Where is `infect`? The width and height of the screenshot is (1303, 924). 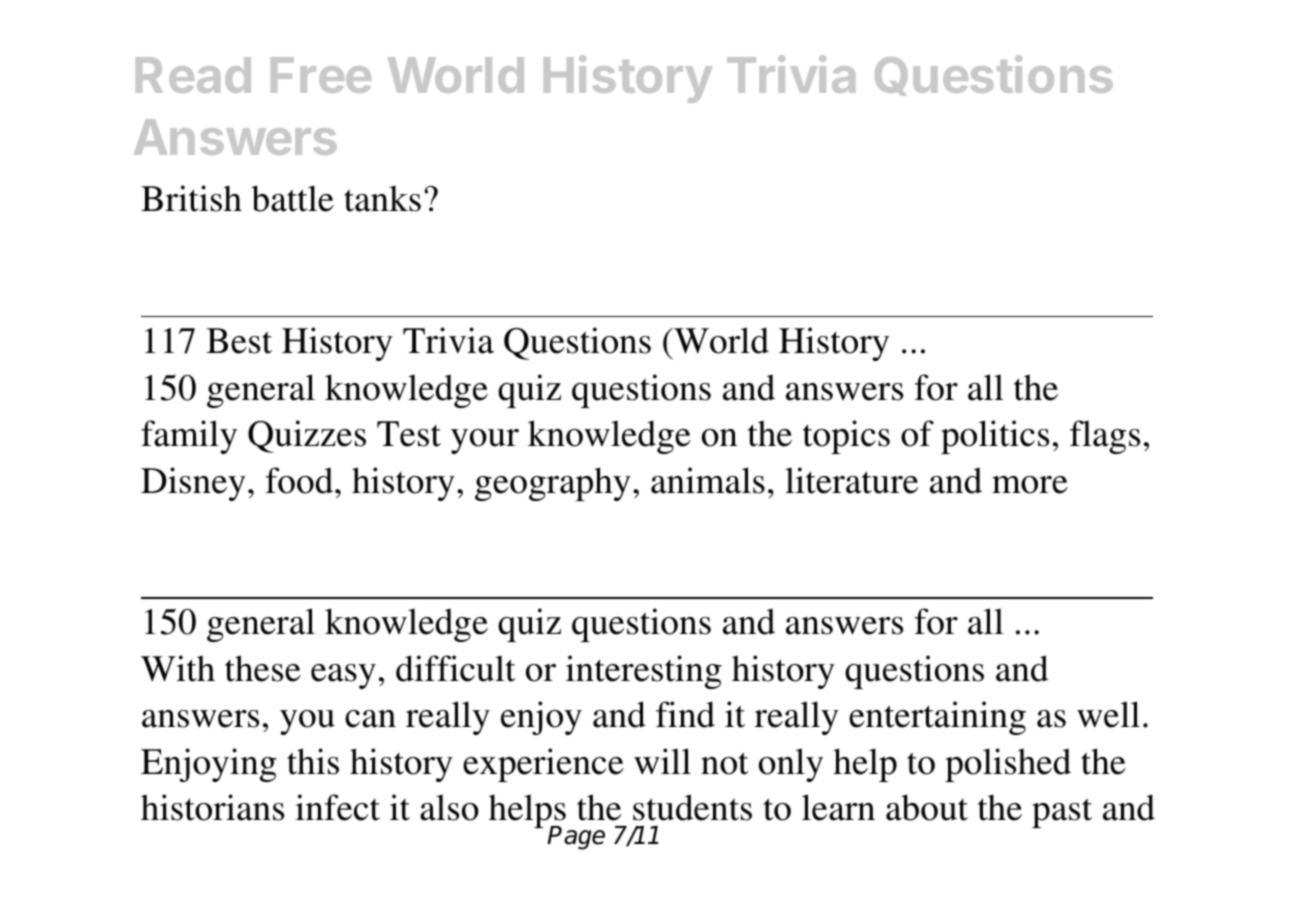 infect is located at coordinates (337, 807).
